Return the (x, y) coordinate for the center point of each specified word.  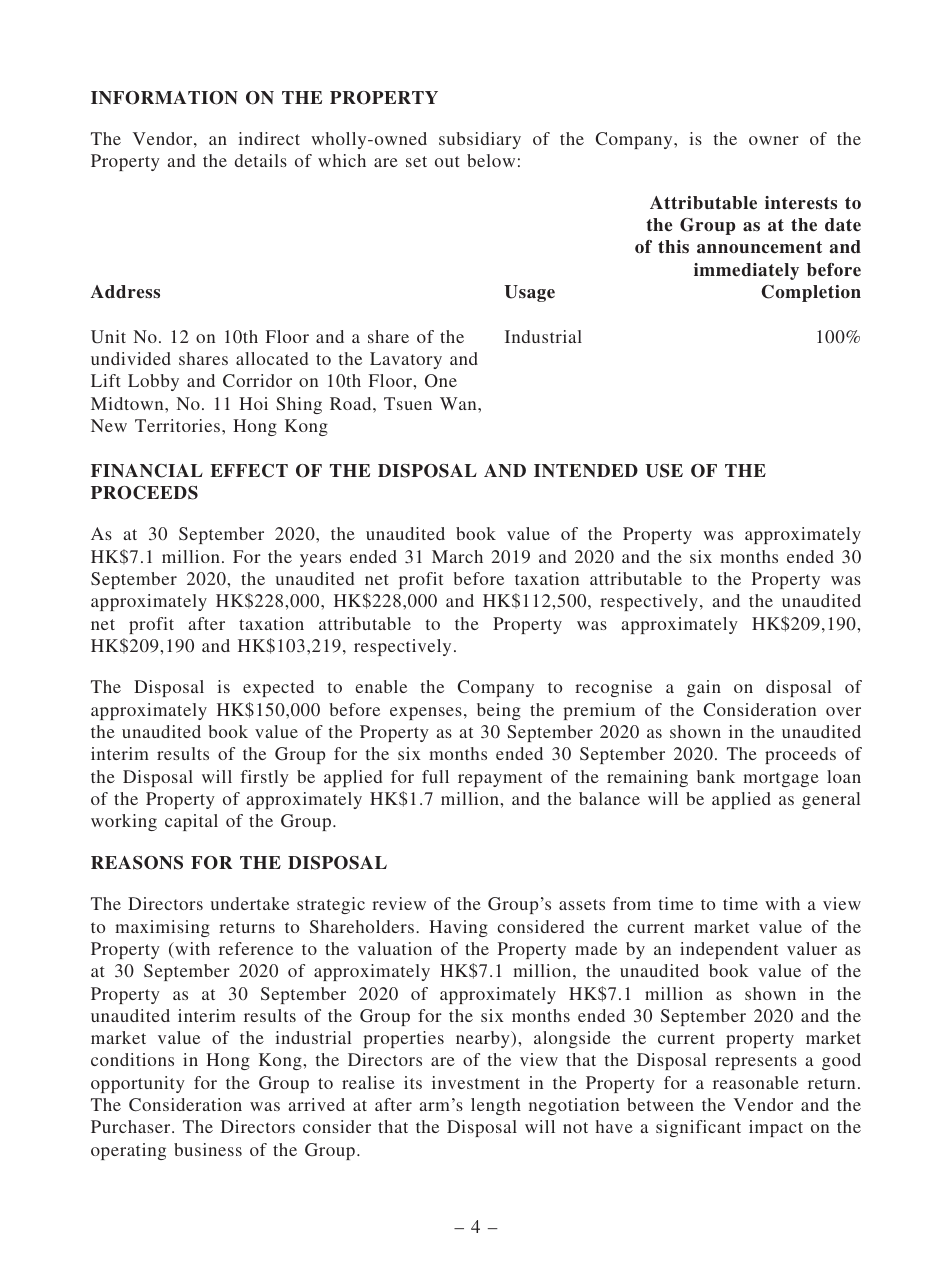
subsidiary (480, 140)
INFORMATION (164, 98)
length (496, 1106)
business (208, 1149)
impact (776, 1128)
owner (774, 140)
